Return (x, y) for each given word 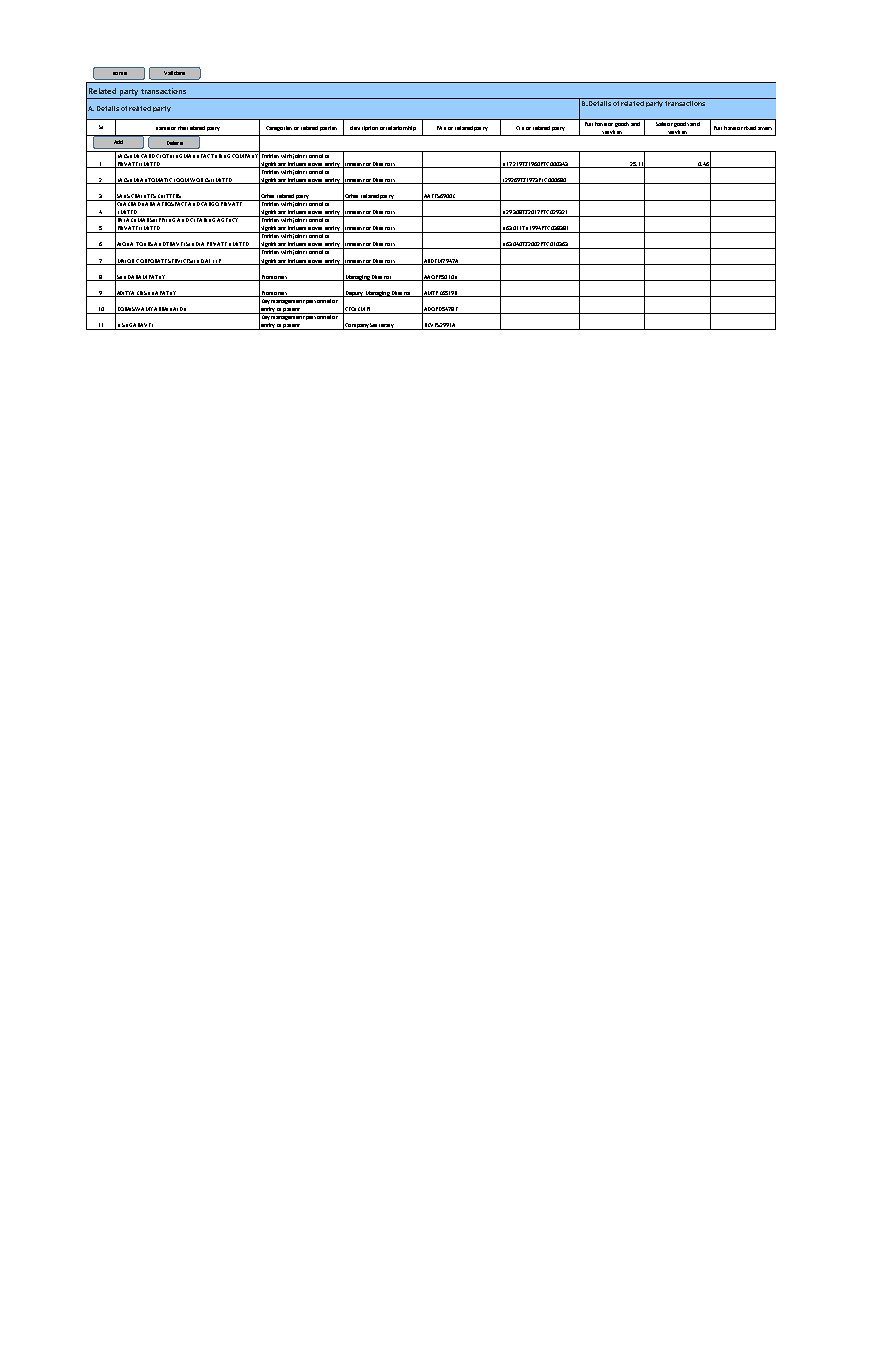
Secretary (382, 326)
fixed (750, 128)
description (364, 128)
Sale (660, 122)
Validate (174, 73)
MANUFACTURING (207, 154)
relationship (401, 128)
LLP (217, 262)
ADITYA (125, 292)
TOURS (144, 245)
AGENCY (228, 219)
